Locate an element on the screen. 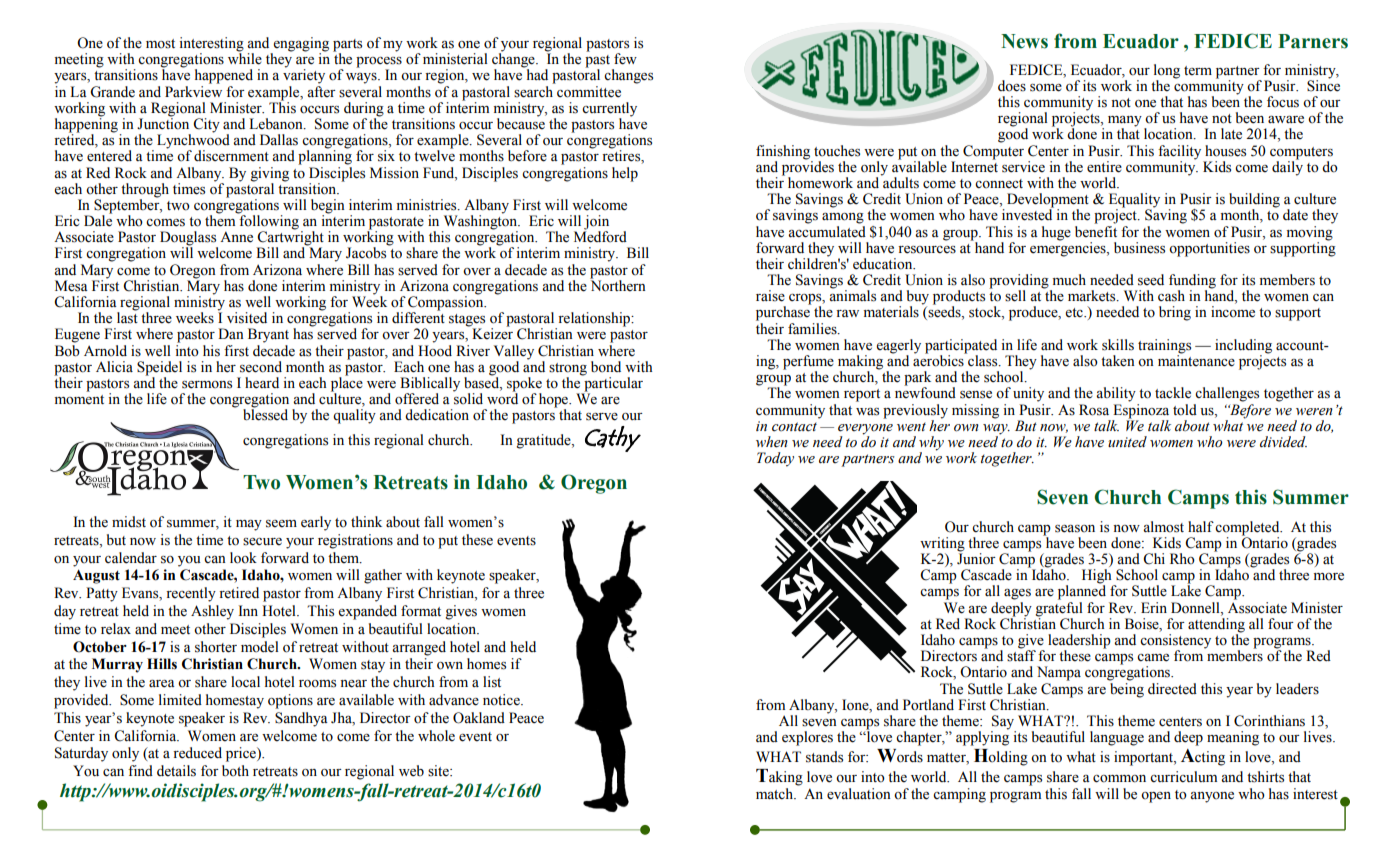 The height and width of the screenshot is (850, 1400). list is located at coordinates (492, 682).
